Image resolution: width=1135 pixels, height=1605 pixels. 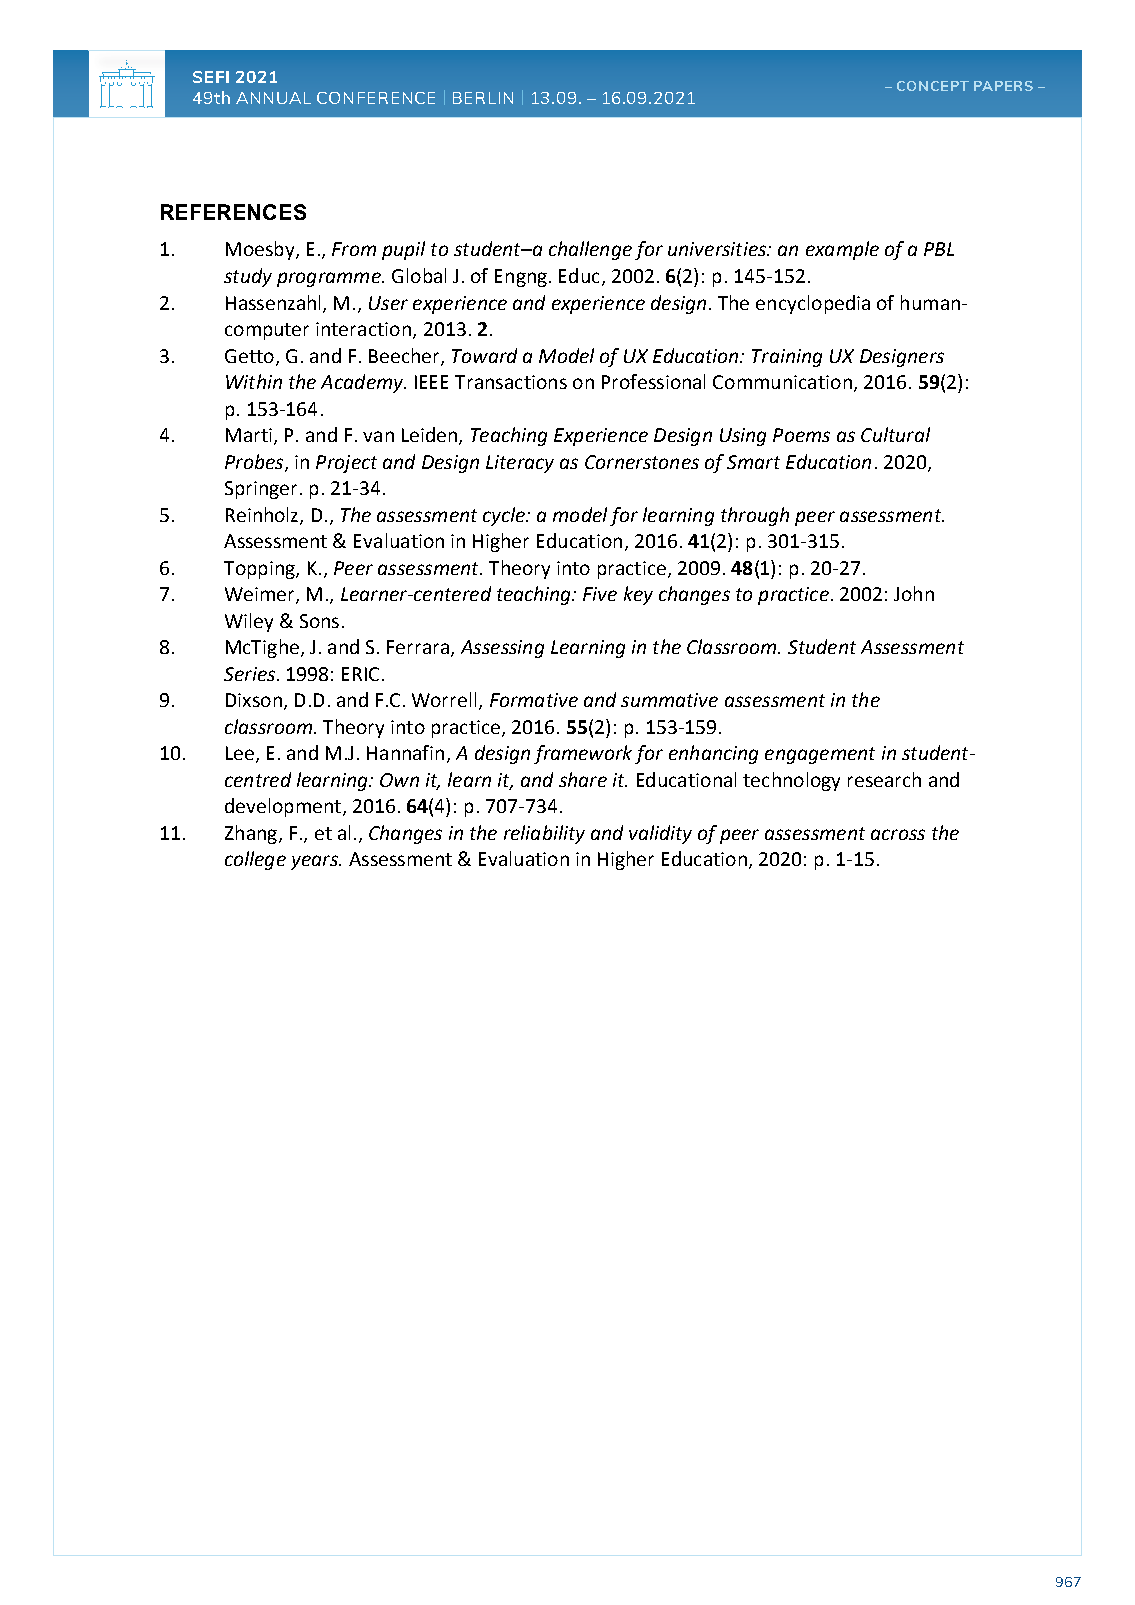 I want to click on ERIC, so click(x=360, y=674).
